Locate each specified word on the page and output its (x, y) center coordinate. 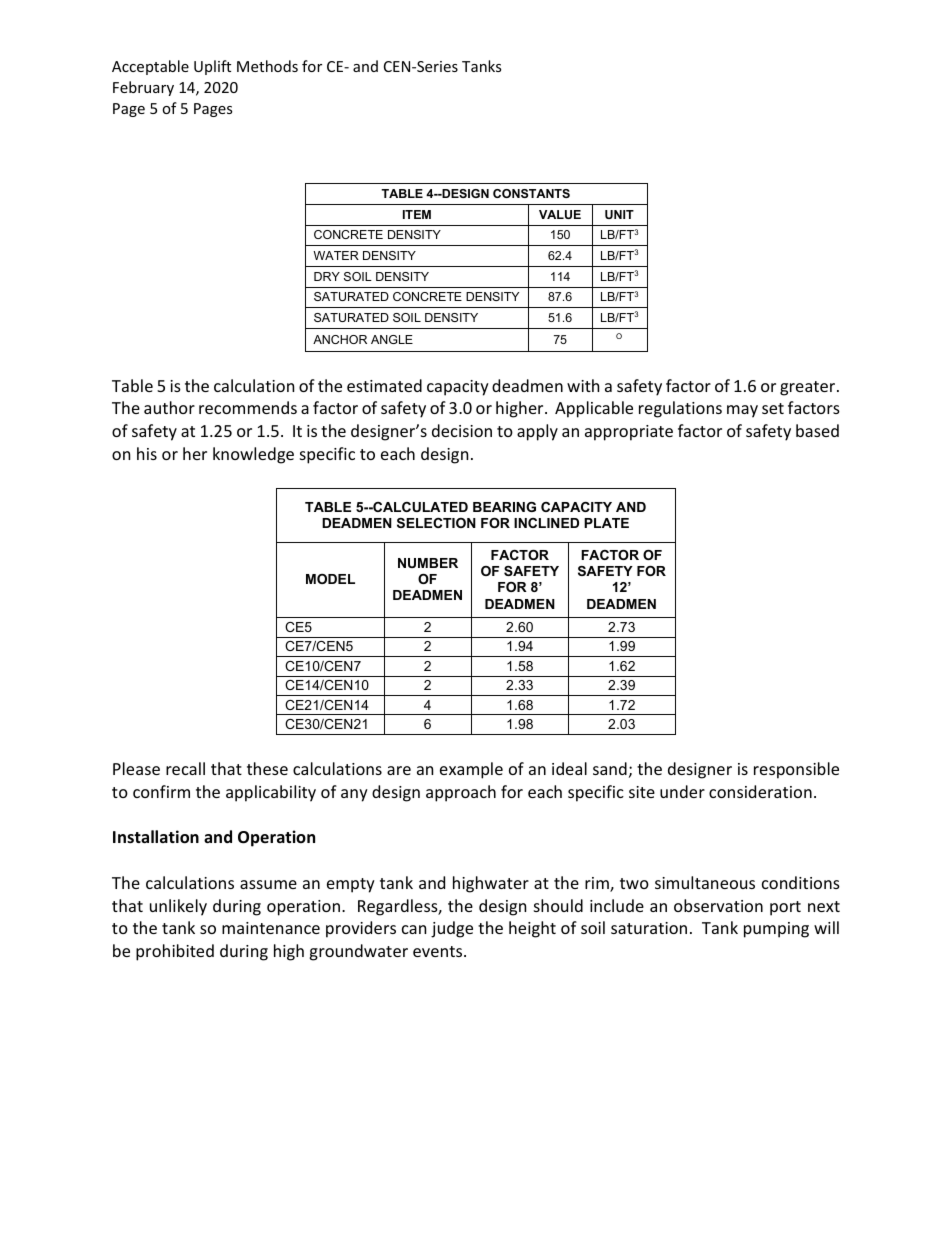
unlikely (178, 907)
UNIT (619, 214)
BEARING (504, 507)
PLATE (606, 523)
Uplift (212, 67)
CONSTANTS (531, 193)
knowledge (253, 455)
